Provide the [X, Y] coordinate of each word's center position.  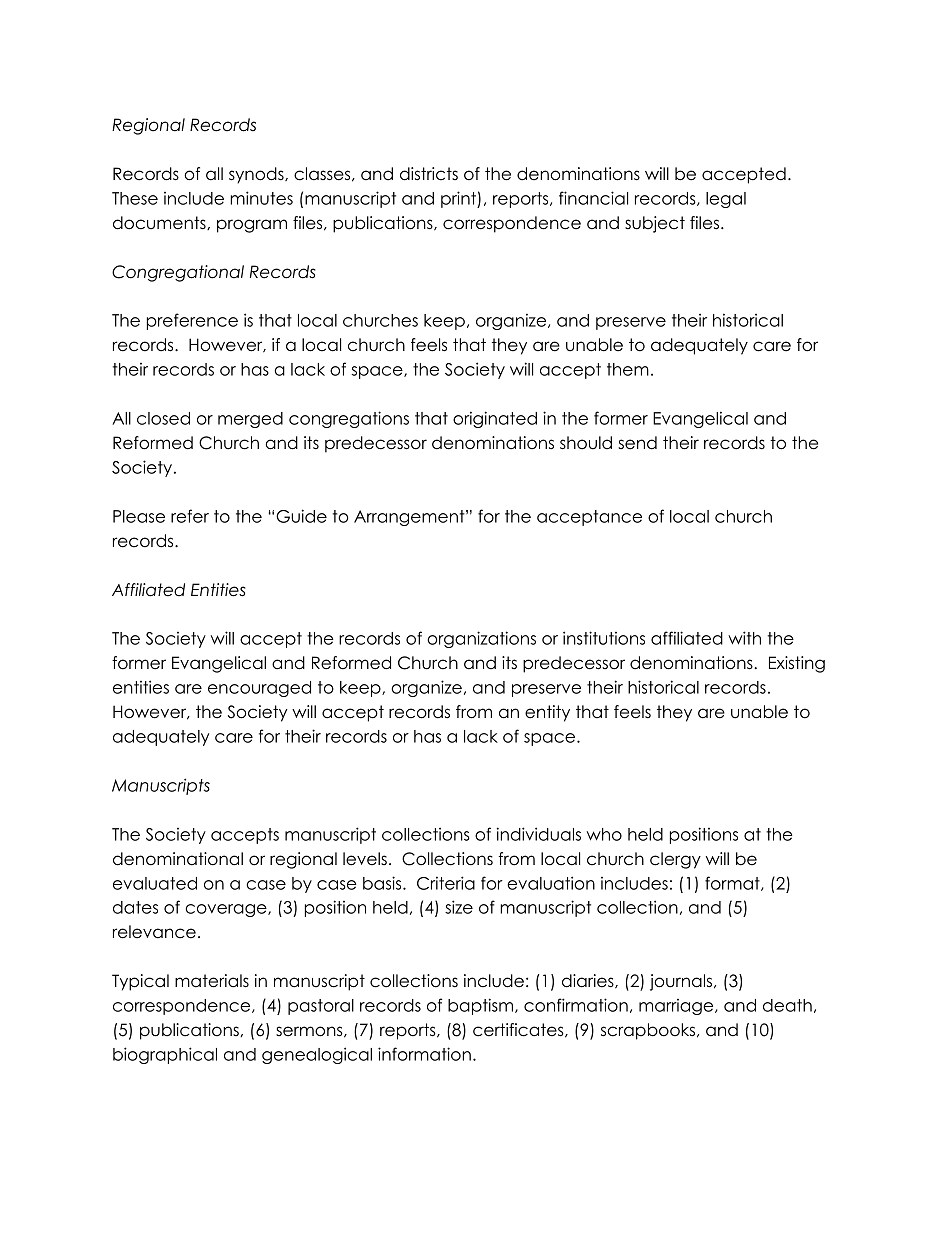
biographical [165, 1055]
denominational [178, 859]
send [637, 443]
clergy [675, 860]
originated [495, 419]
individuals [539, 834]
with [744, 638]
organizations [481, 639]
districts [429, 174]
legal [726, 200]
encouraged [259, 689]
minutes [261, 198]
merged [250, 420]
